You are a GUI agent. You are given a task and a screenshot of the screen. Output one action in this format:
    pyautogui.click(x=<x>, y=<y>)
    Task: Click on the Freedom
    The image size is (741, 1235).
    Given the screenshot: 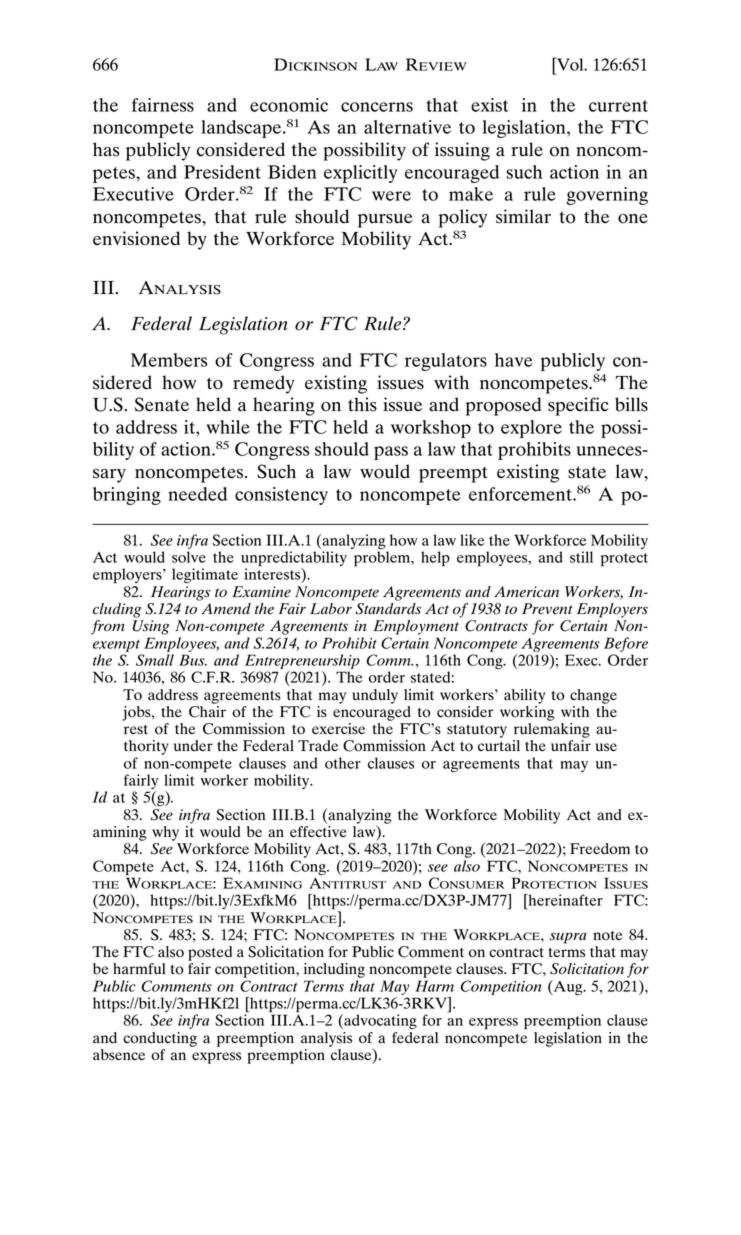 What is the action you would take?
    pyautogui.click(x=600, y=849)
